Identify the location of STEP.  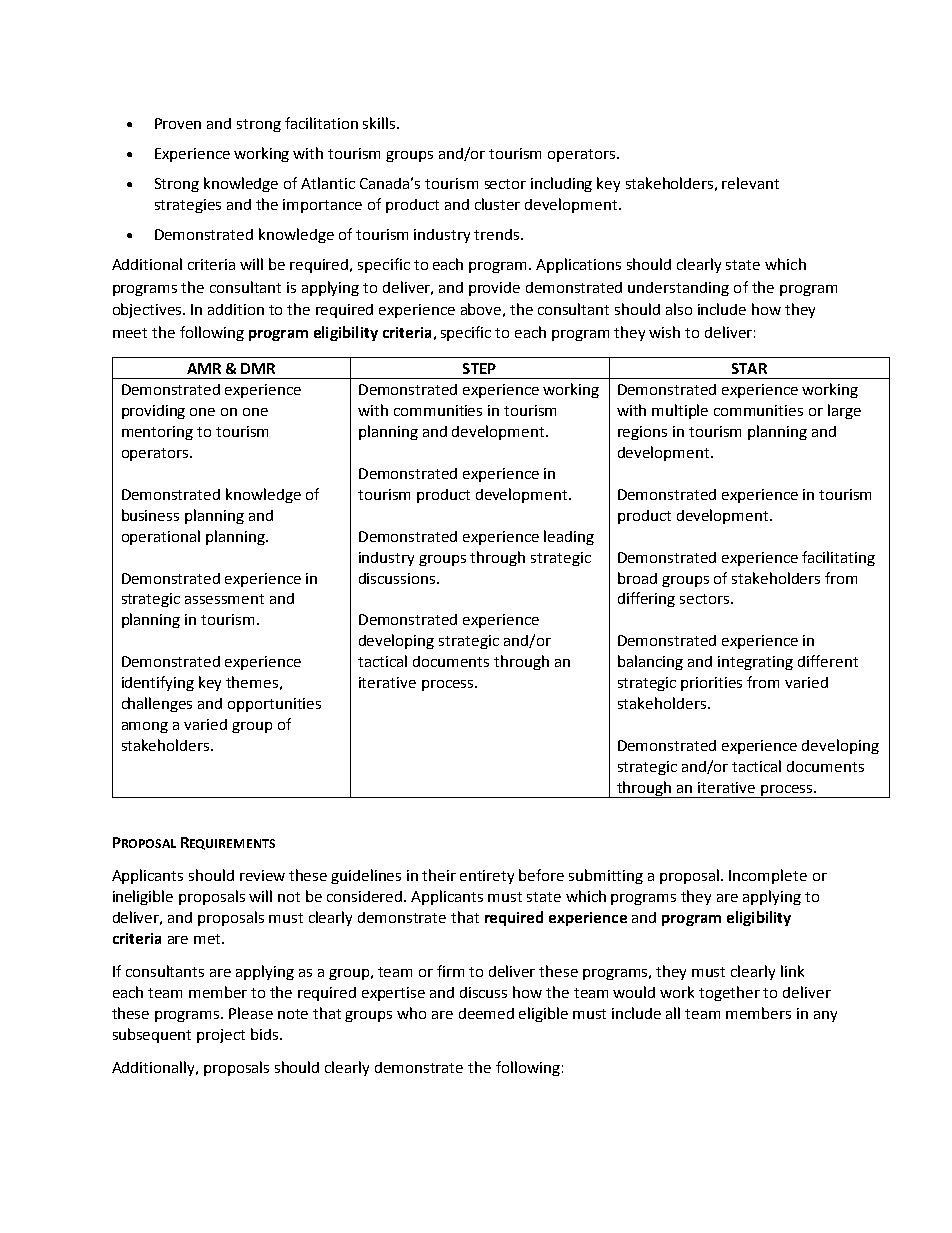
(479, 368).
